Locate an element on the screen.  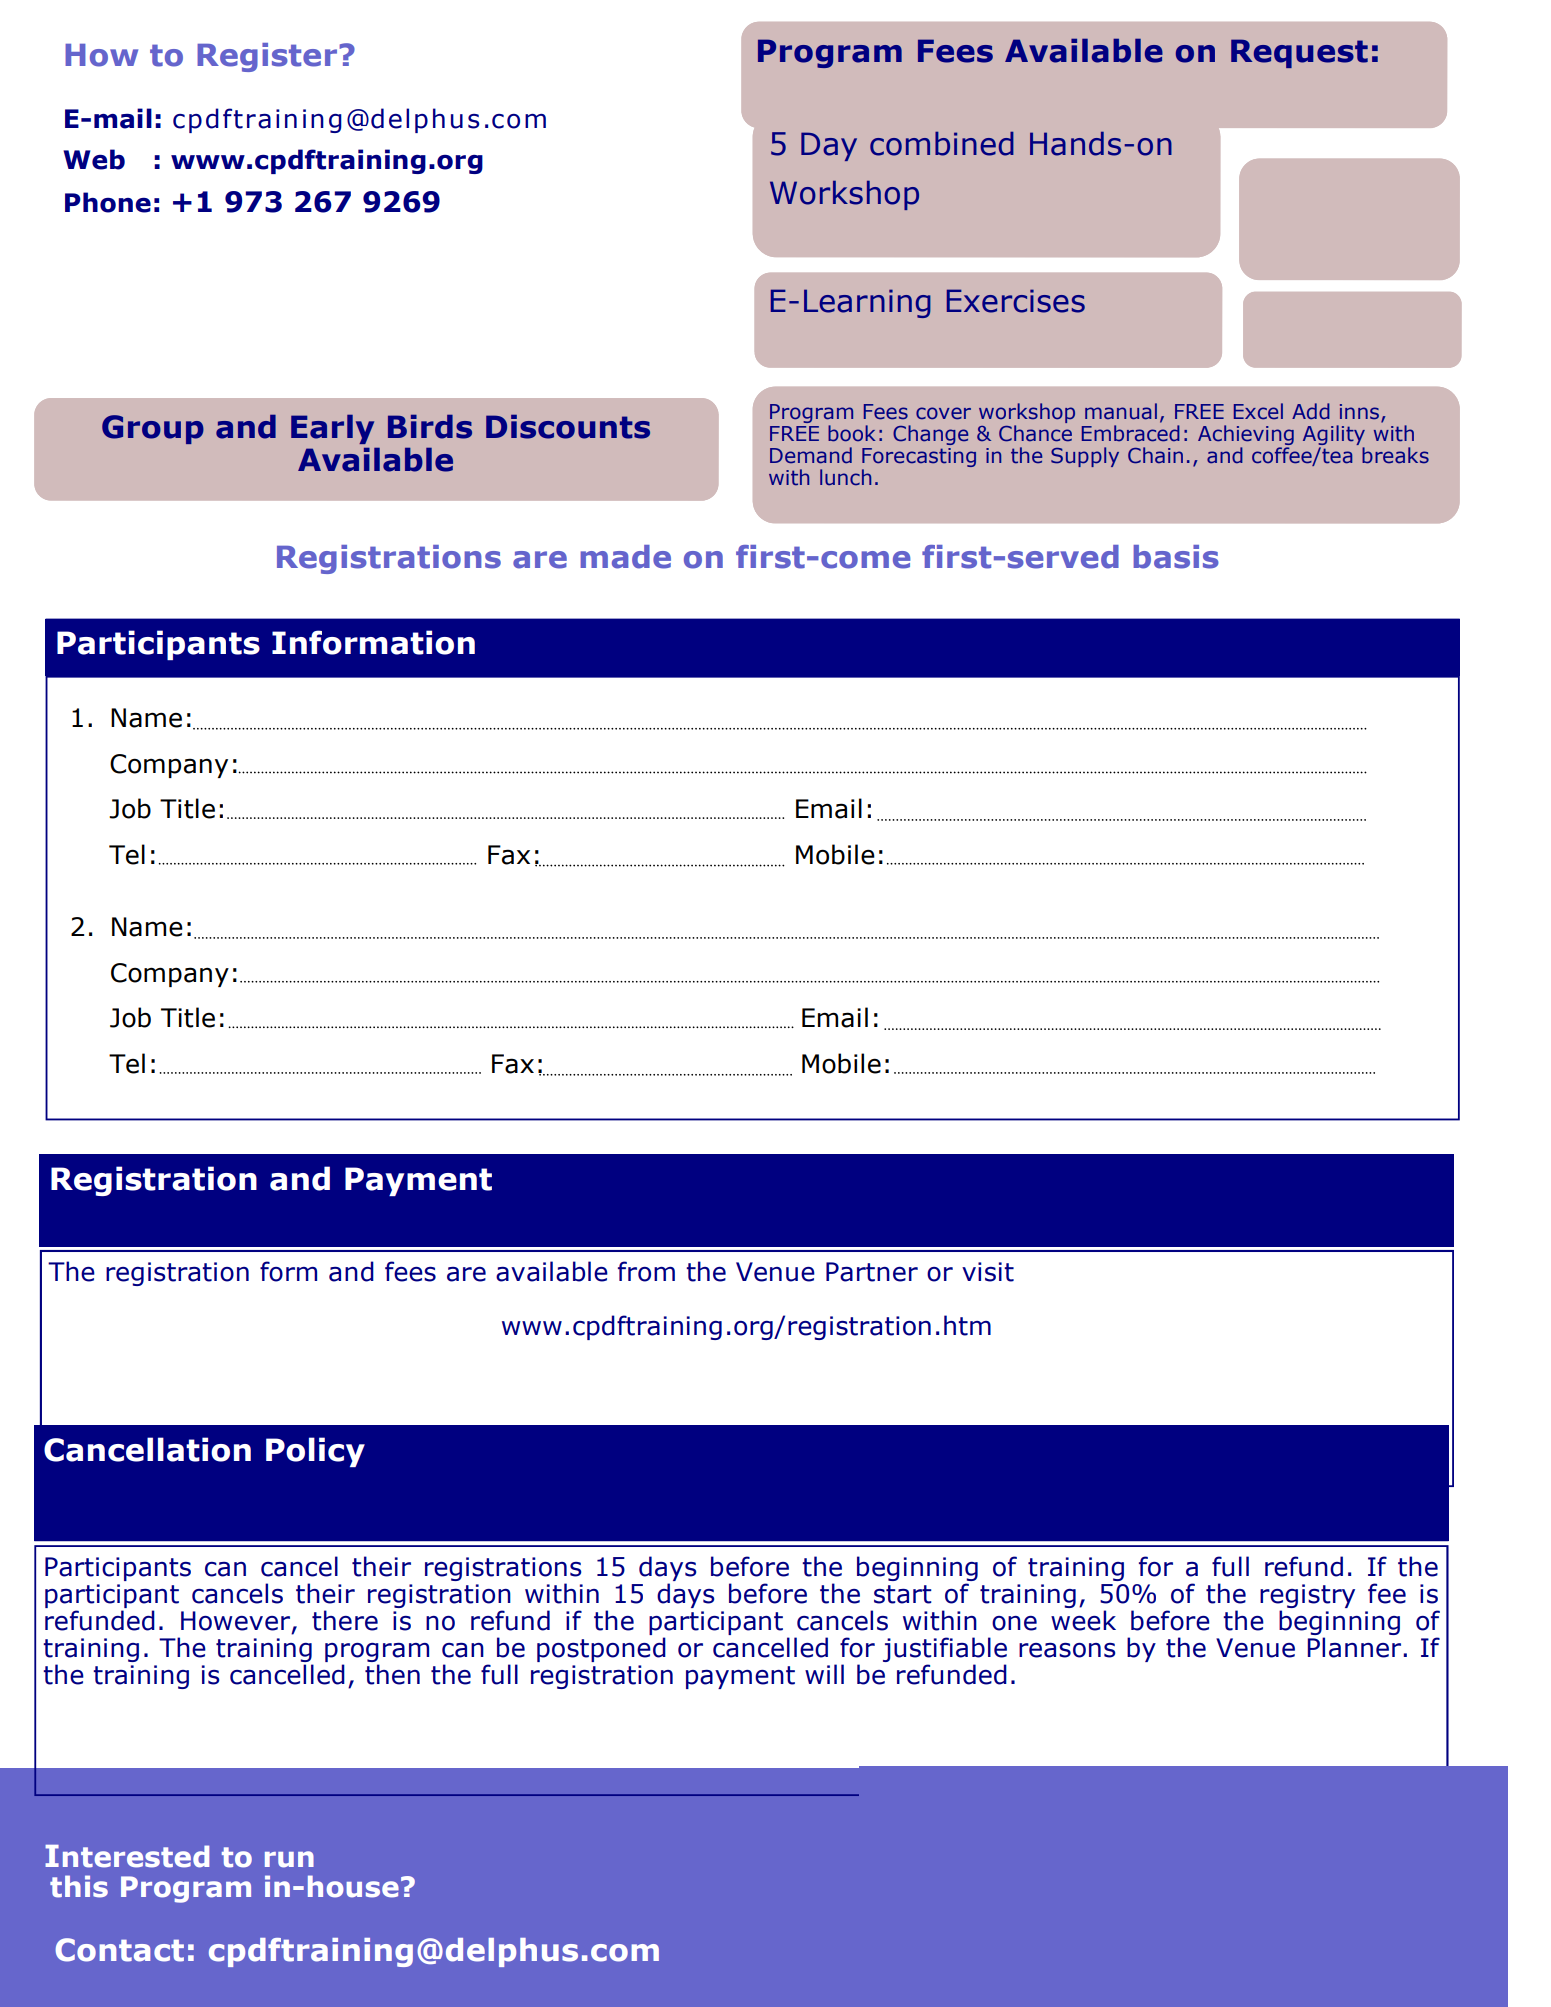
Partner is located at coordinates (872, 1272).
